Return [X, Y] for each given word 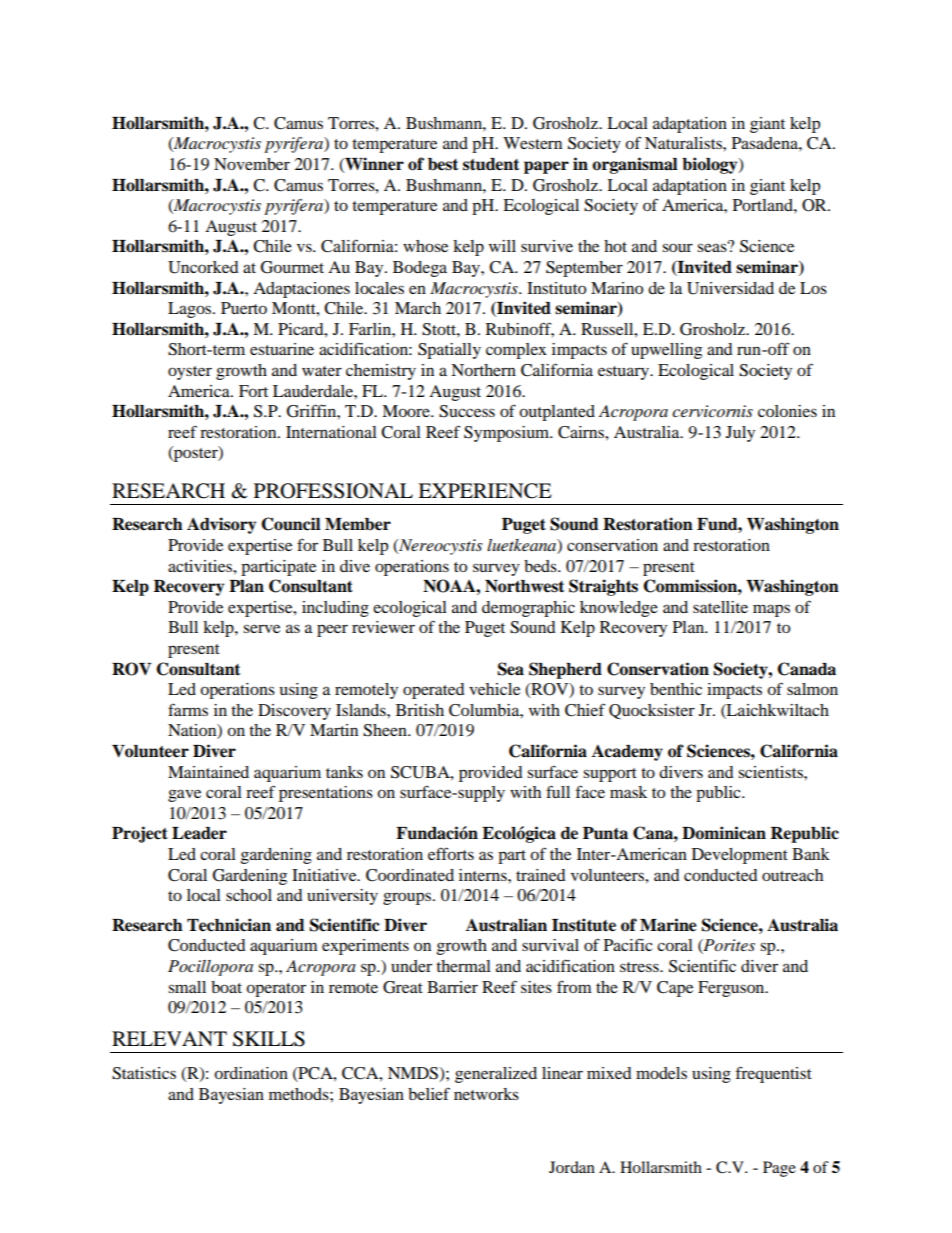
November [252, 164]
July [740, 434]
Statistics [144, 1073]
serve [261, 628]
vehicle [494, 689]
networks [486, 1094]
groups [408, 898]
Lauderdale [314, 391]
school [249, 895]
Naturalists [684, 143]
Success [467, 411]
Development [740, 856]
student [491, 164]
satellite [720, 607]
